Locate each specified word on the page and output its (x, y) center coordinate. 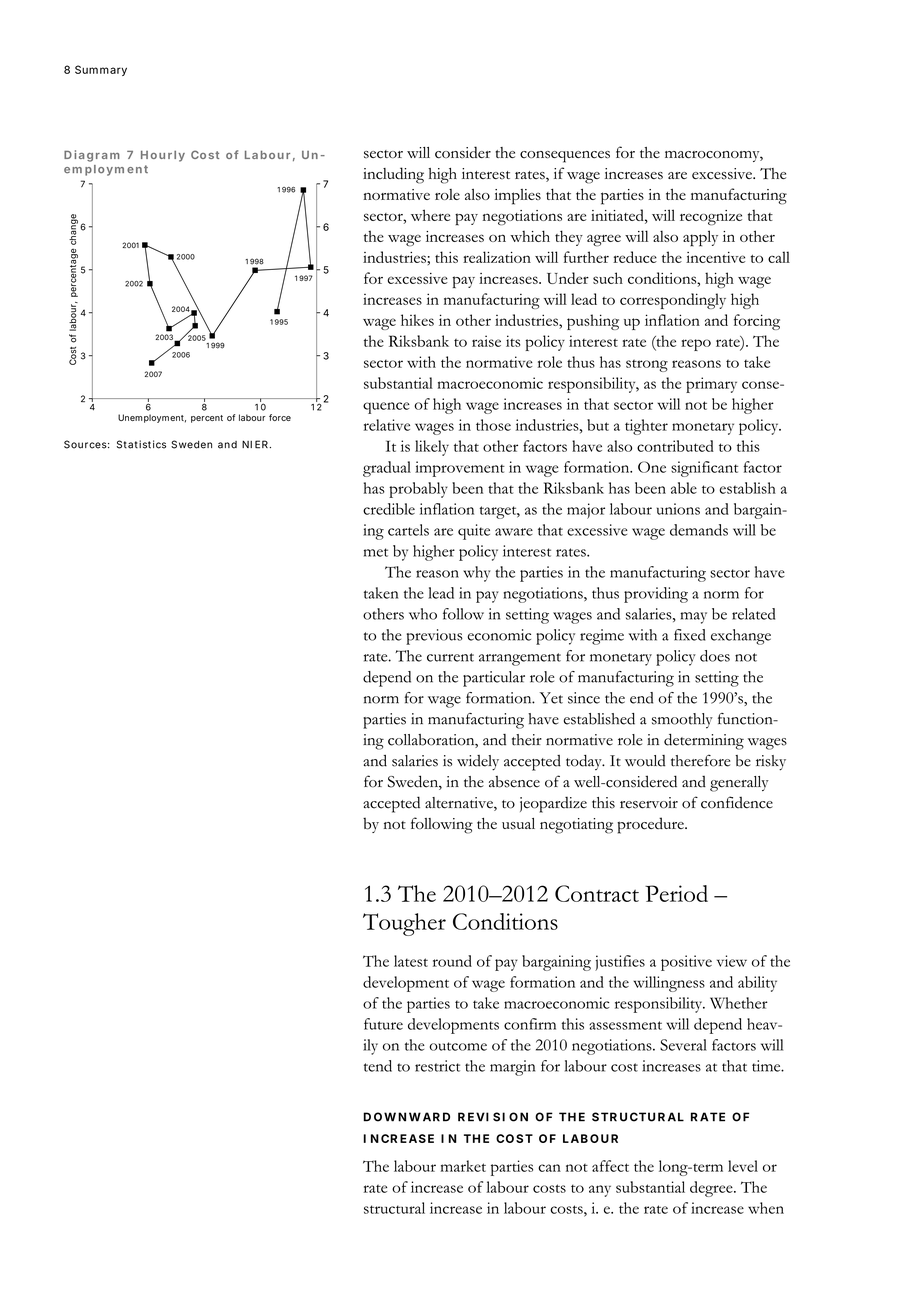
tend (378, 1066)
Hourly (163, 156)
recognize (711, 217)
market (463, 1166)
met (376, 552)
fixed (689, 635)
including (393, 175)
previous (434, 637)
